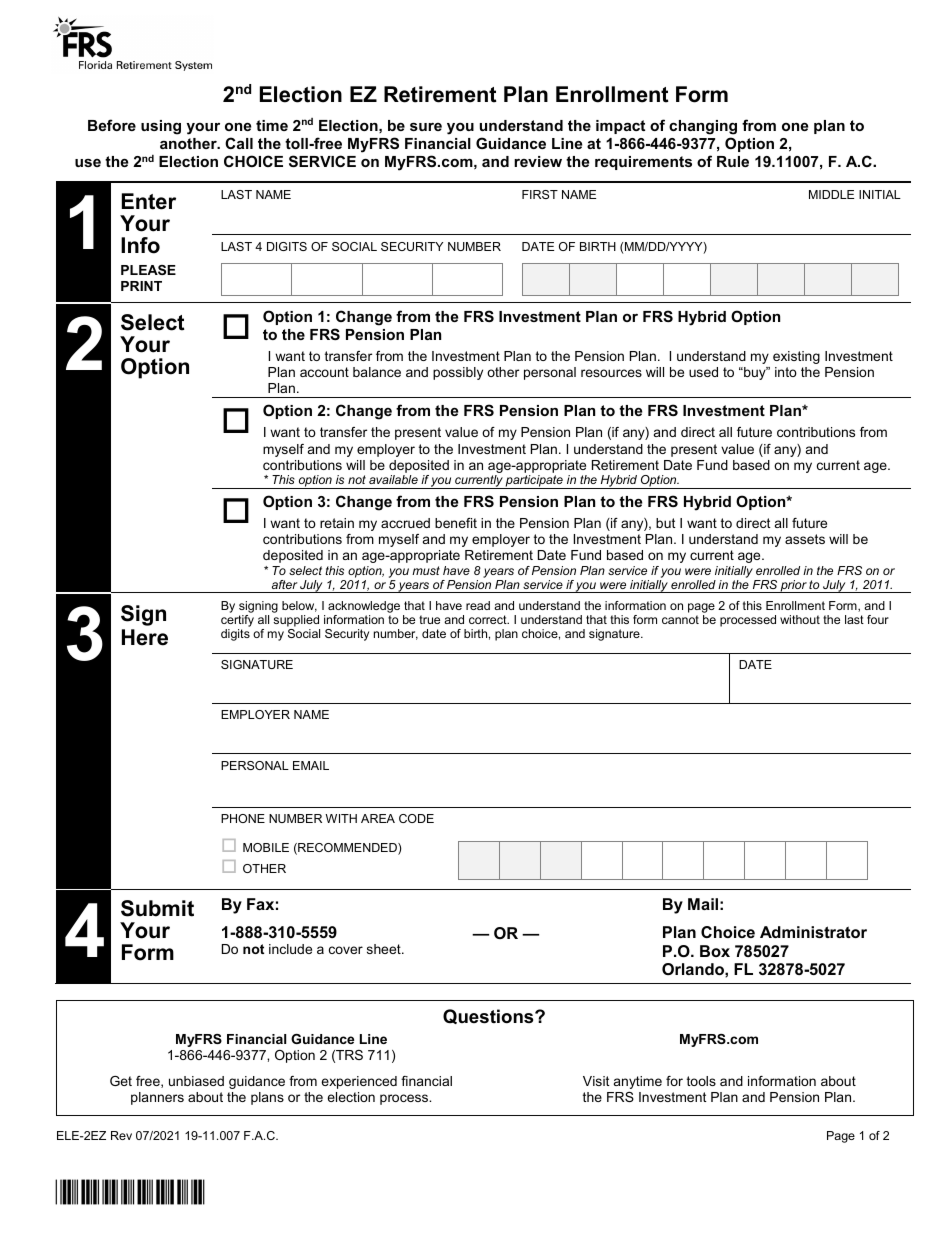  Describe the element at coordinates (538, 161) in the page. I see `review` at that location.
